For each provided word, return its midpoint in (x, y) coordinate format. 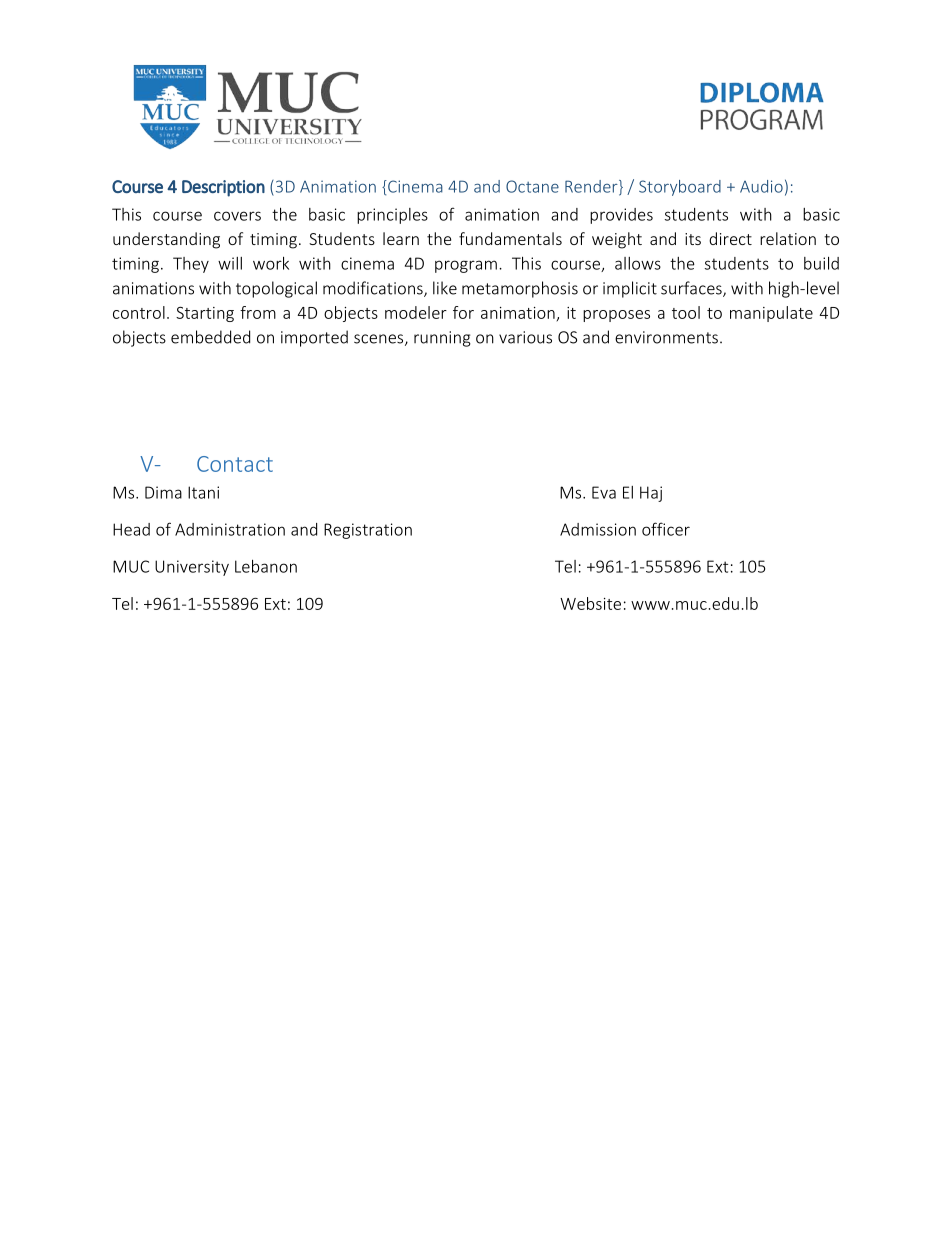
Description (223, 188)
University (192, 568)
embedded (210, 337)
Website (590, 603)
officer (666, 529)
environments (666, 337)
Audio (761, 186)
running (442, 339)
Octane (532, 186)
